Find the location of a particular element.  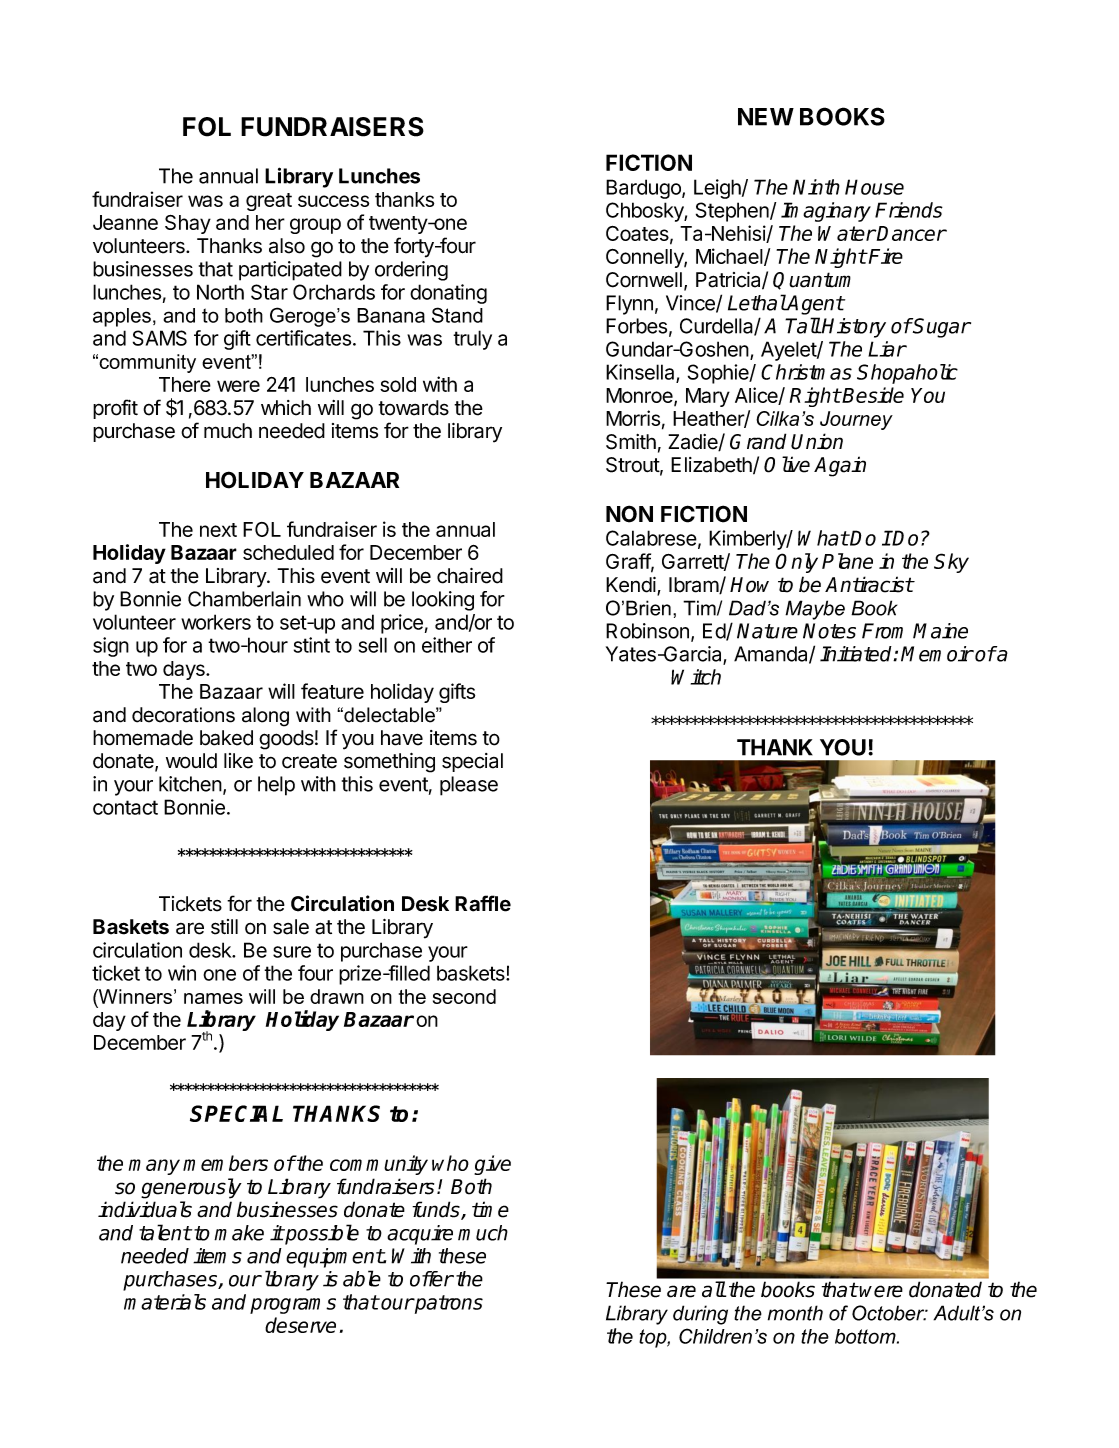

patrons is located at coordinates (448, 1304).
